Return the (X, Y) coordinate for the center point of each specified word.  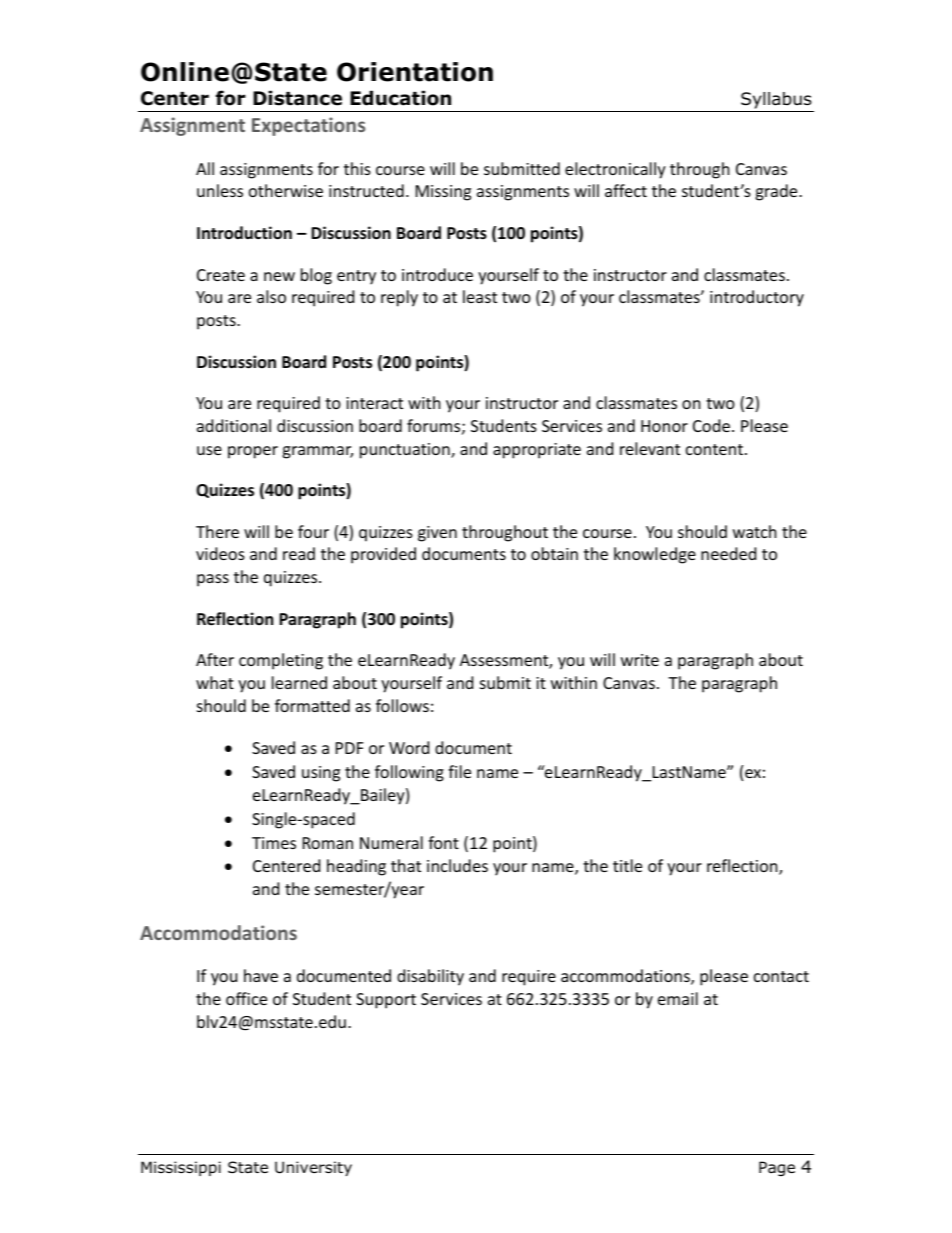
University (313, 1168)
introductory (757, 298)
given (437, 534)
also (271, 296)
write (640, 660)
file (459, 771)
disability (430, 977)
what (215, 682)
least (480, 296)
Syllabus (776, 100)
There (217, 531)
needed (728, 553)
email (678, 998)
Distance (297, 98)
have (261, 975)
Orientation (415, 72)
